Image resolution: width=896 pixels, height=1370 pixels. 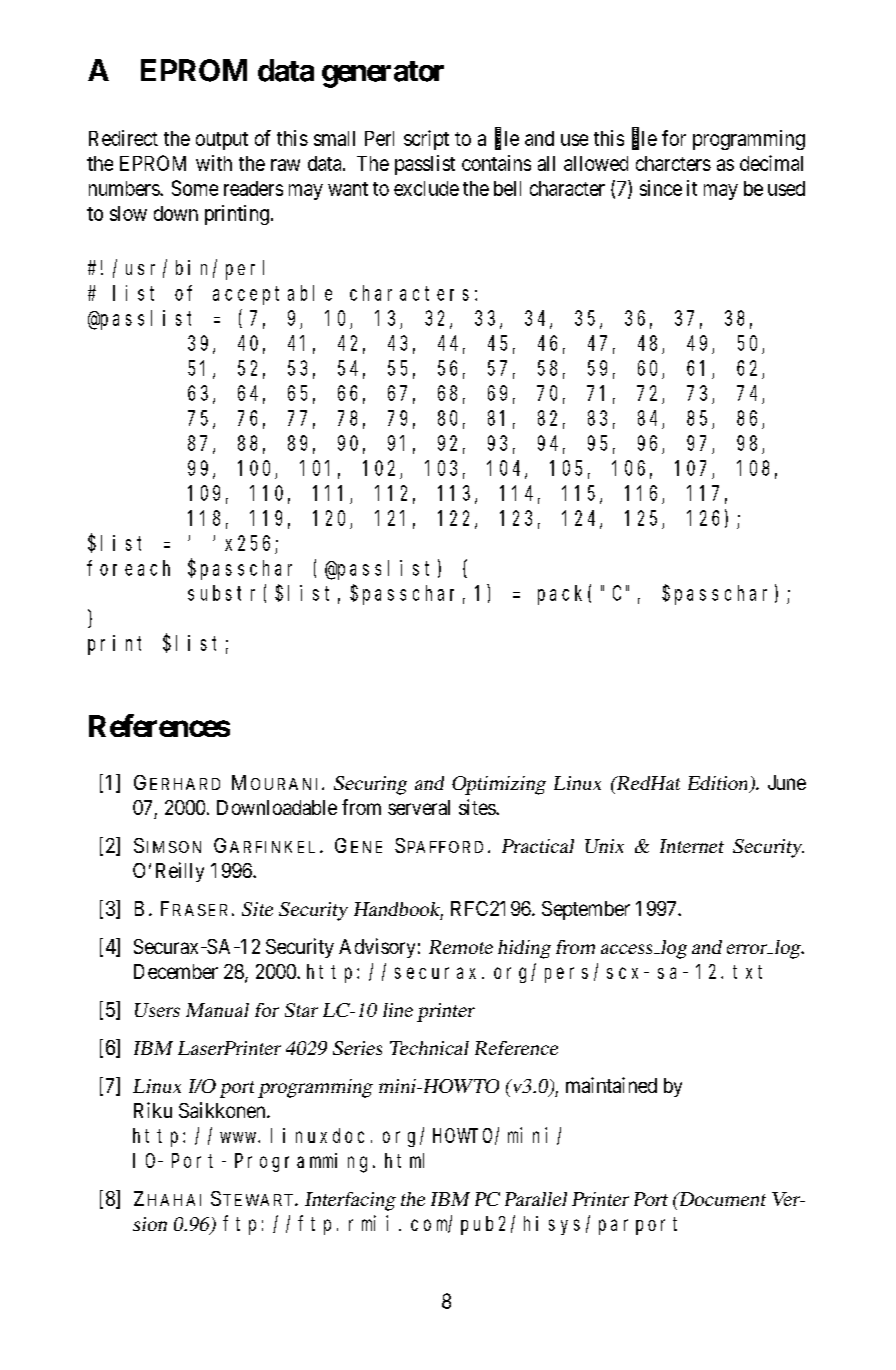 I want to click on serveral, so click(x=419, y=807).
